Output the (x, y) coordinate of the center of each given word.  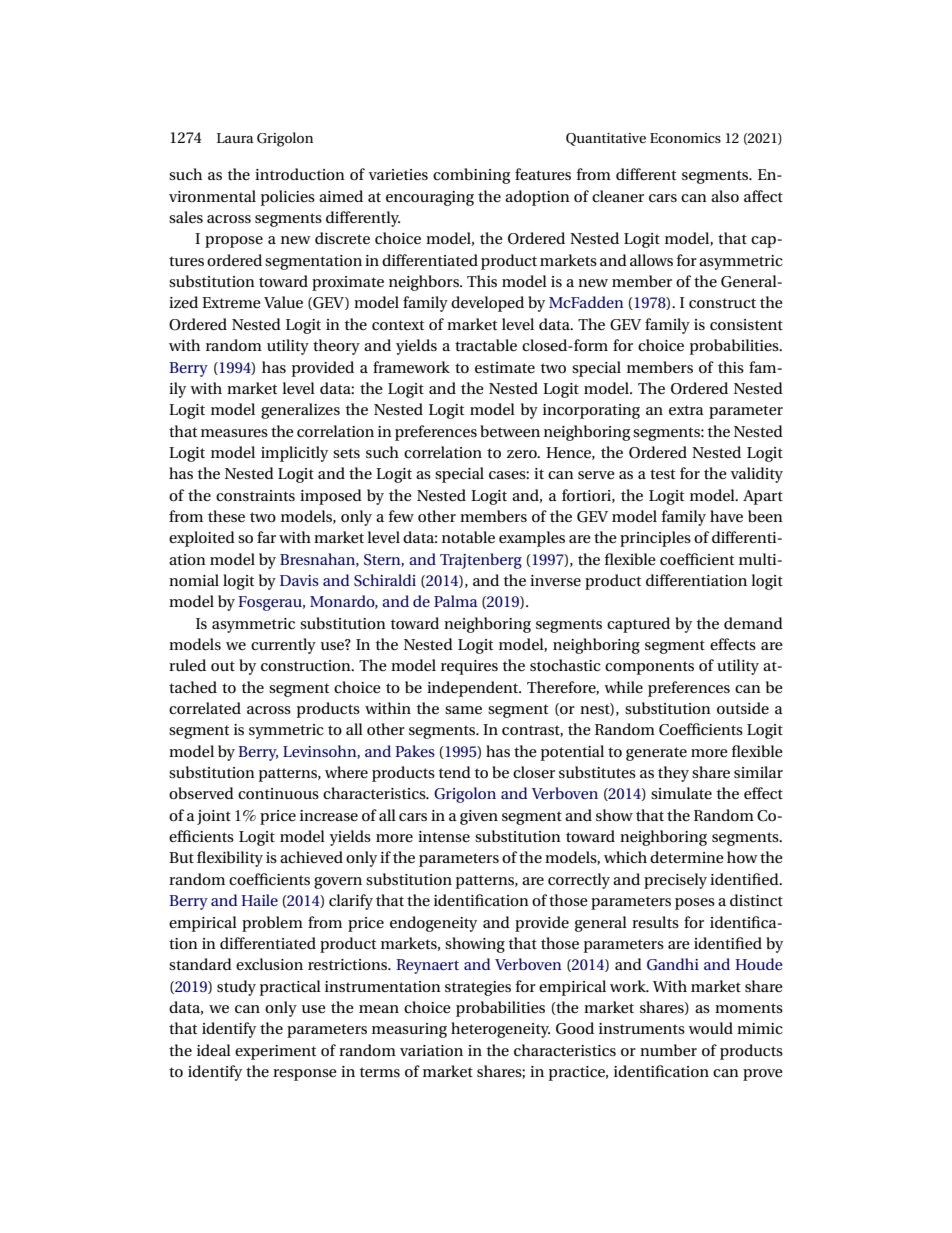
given (479, 817)
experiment (275, 1052)
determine (687, 857)
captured (638, 625)
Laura (235, 138)
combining (471, 176)
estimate (505, 367)
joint (214, 817)
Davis (299, 580)
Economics (685, 138)
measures (234, 433)
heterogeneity (500, 1030)
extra (686, 410)
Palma (456, 601)
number (668, 1050)
